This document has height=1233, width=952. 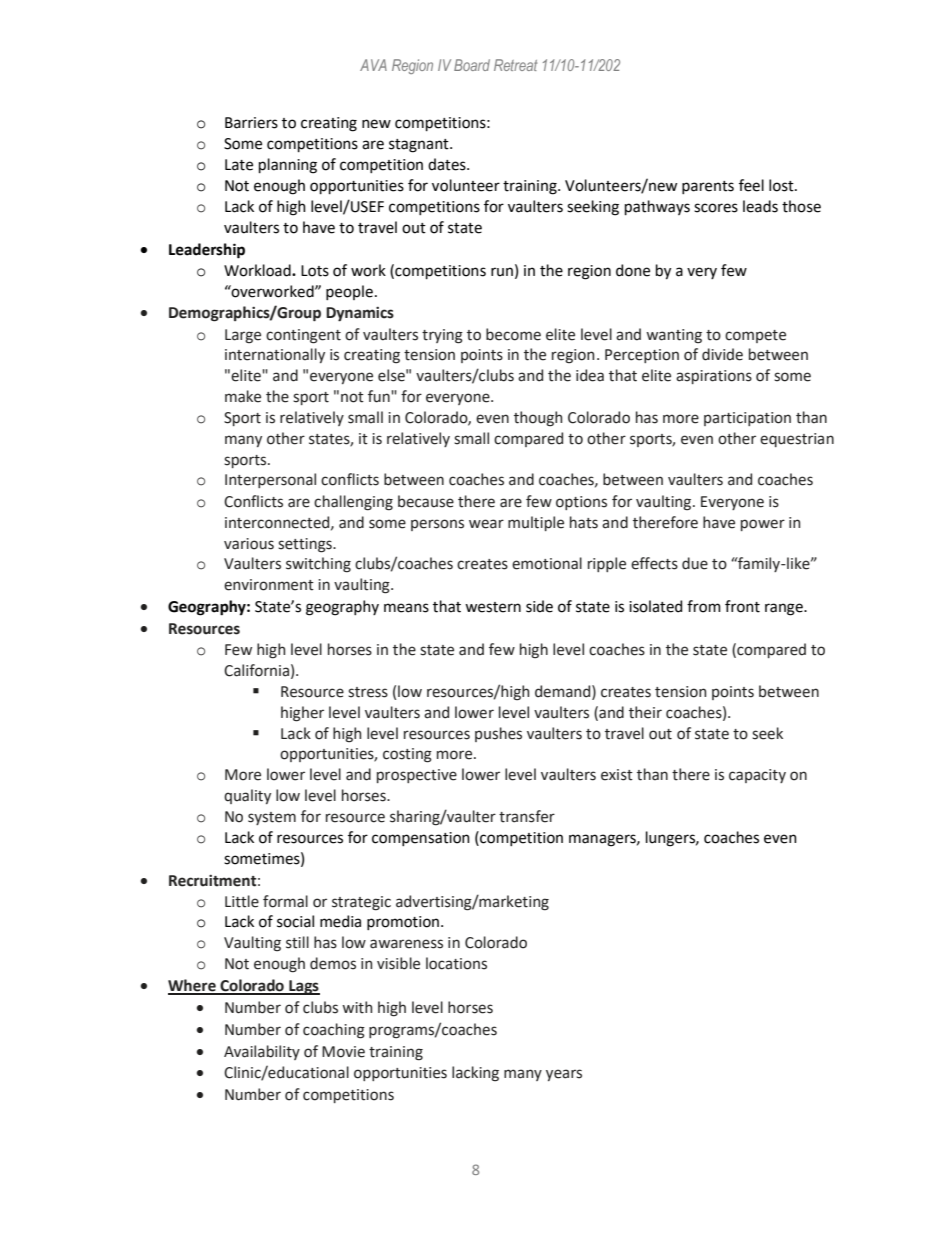 What do you see at coordinates (564, 1075) in the document?
I see `years` at bounding box center [564, 1075].
